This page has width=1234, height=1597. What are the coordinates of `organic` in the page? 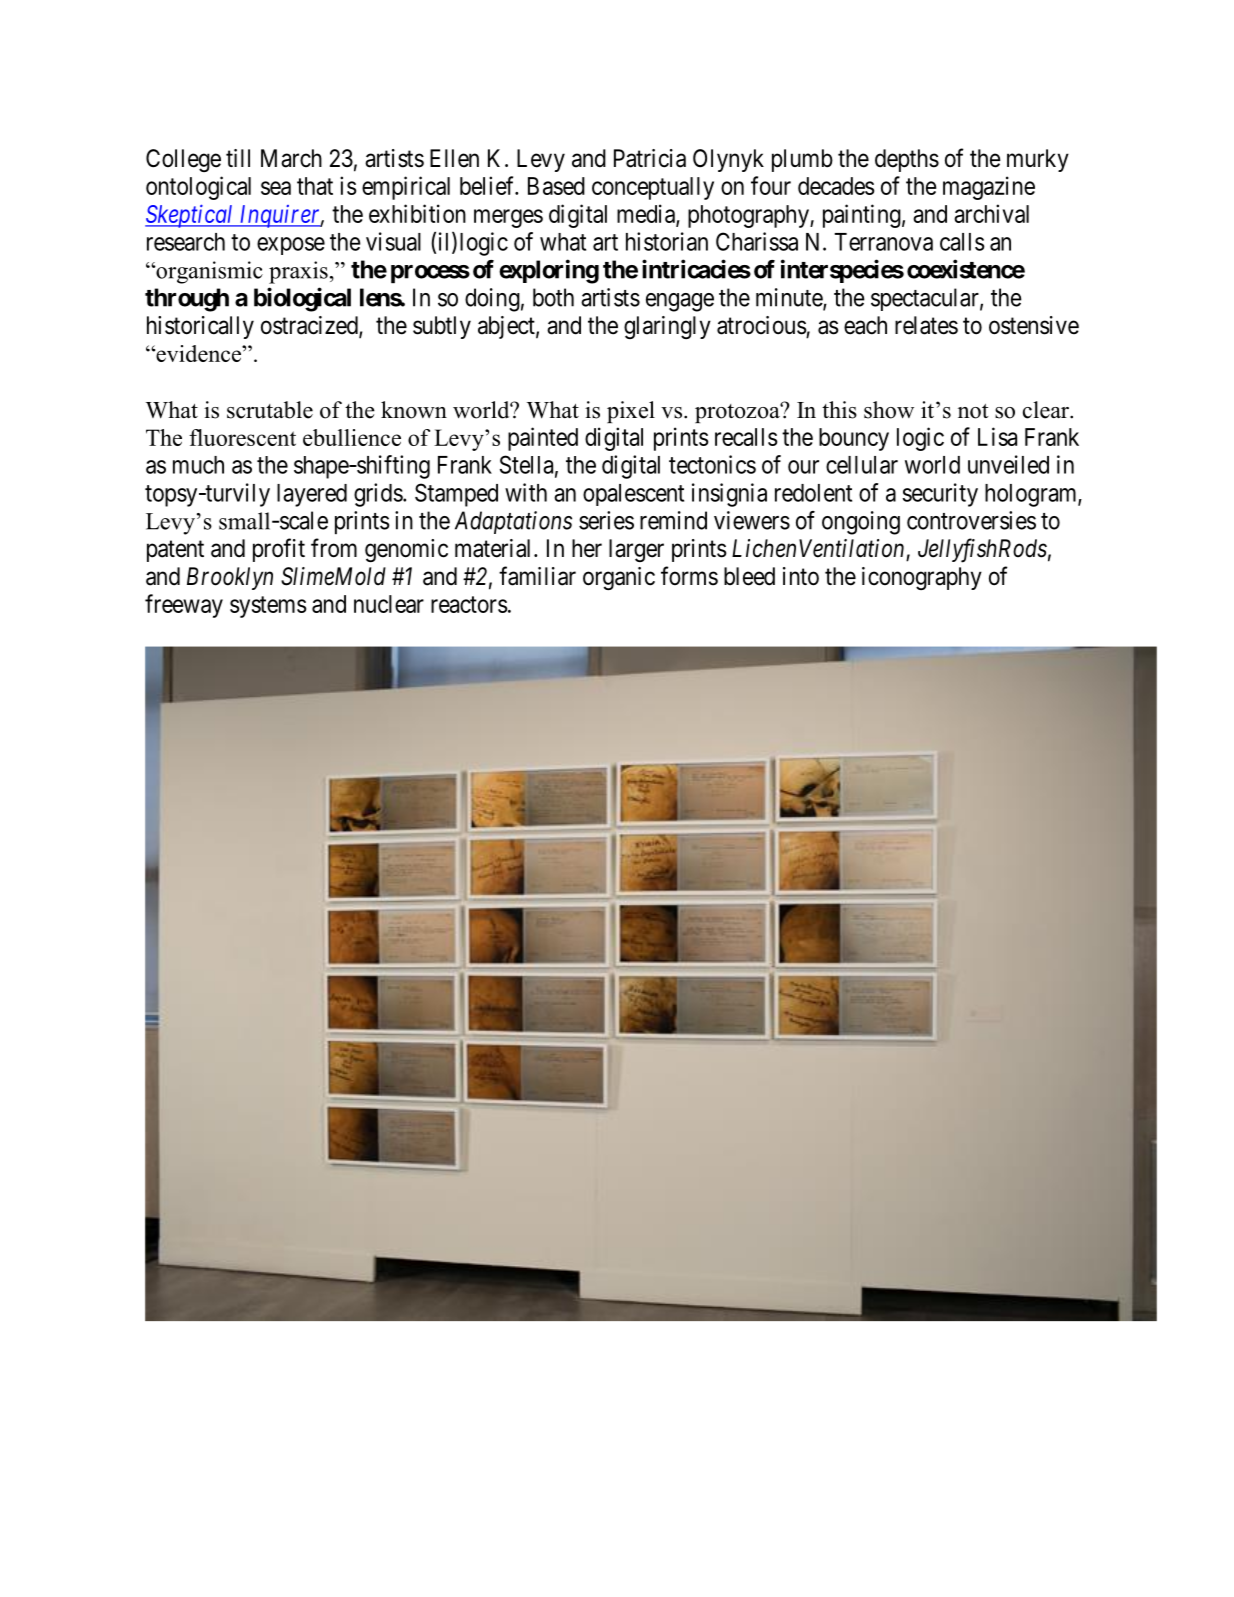 It's located at (619, 578).
